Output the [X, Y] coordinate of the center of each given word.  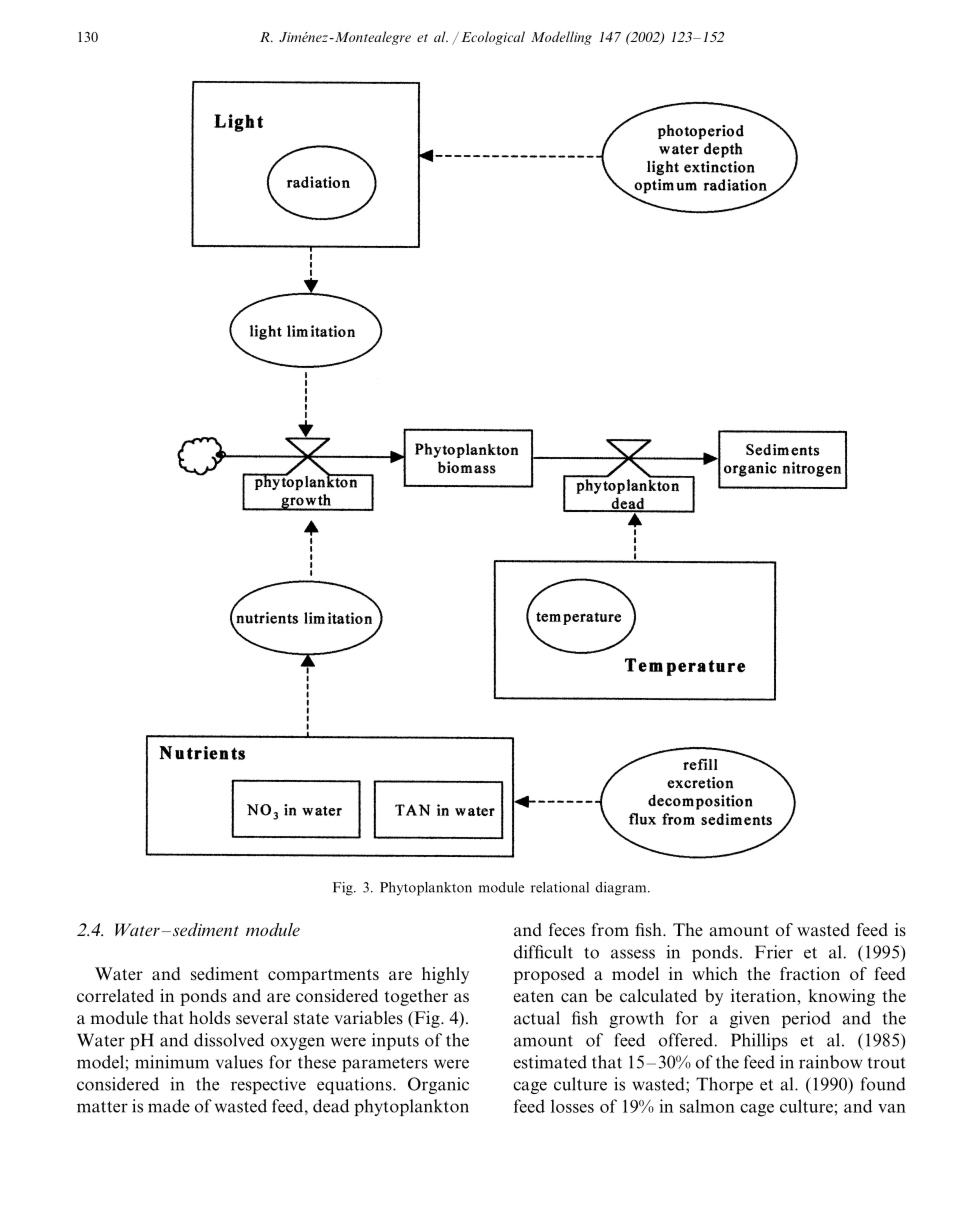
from [610, 929]
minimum [172, 1062]
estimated [550, 1062]
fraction [810, 973]
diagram [622, 889]
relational [560, 887]
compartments [323, 976]
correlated [115, 996]
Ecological [493, 38]
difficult [543, 952]
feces [567, 930]
